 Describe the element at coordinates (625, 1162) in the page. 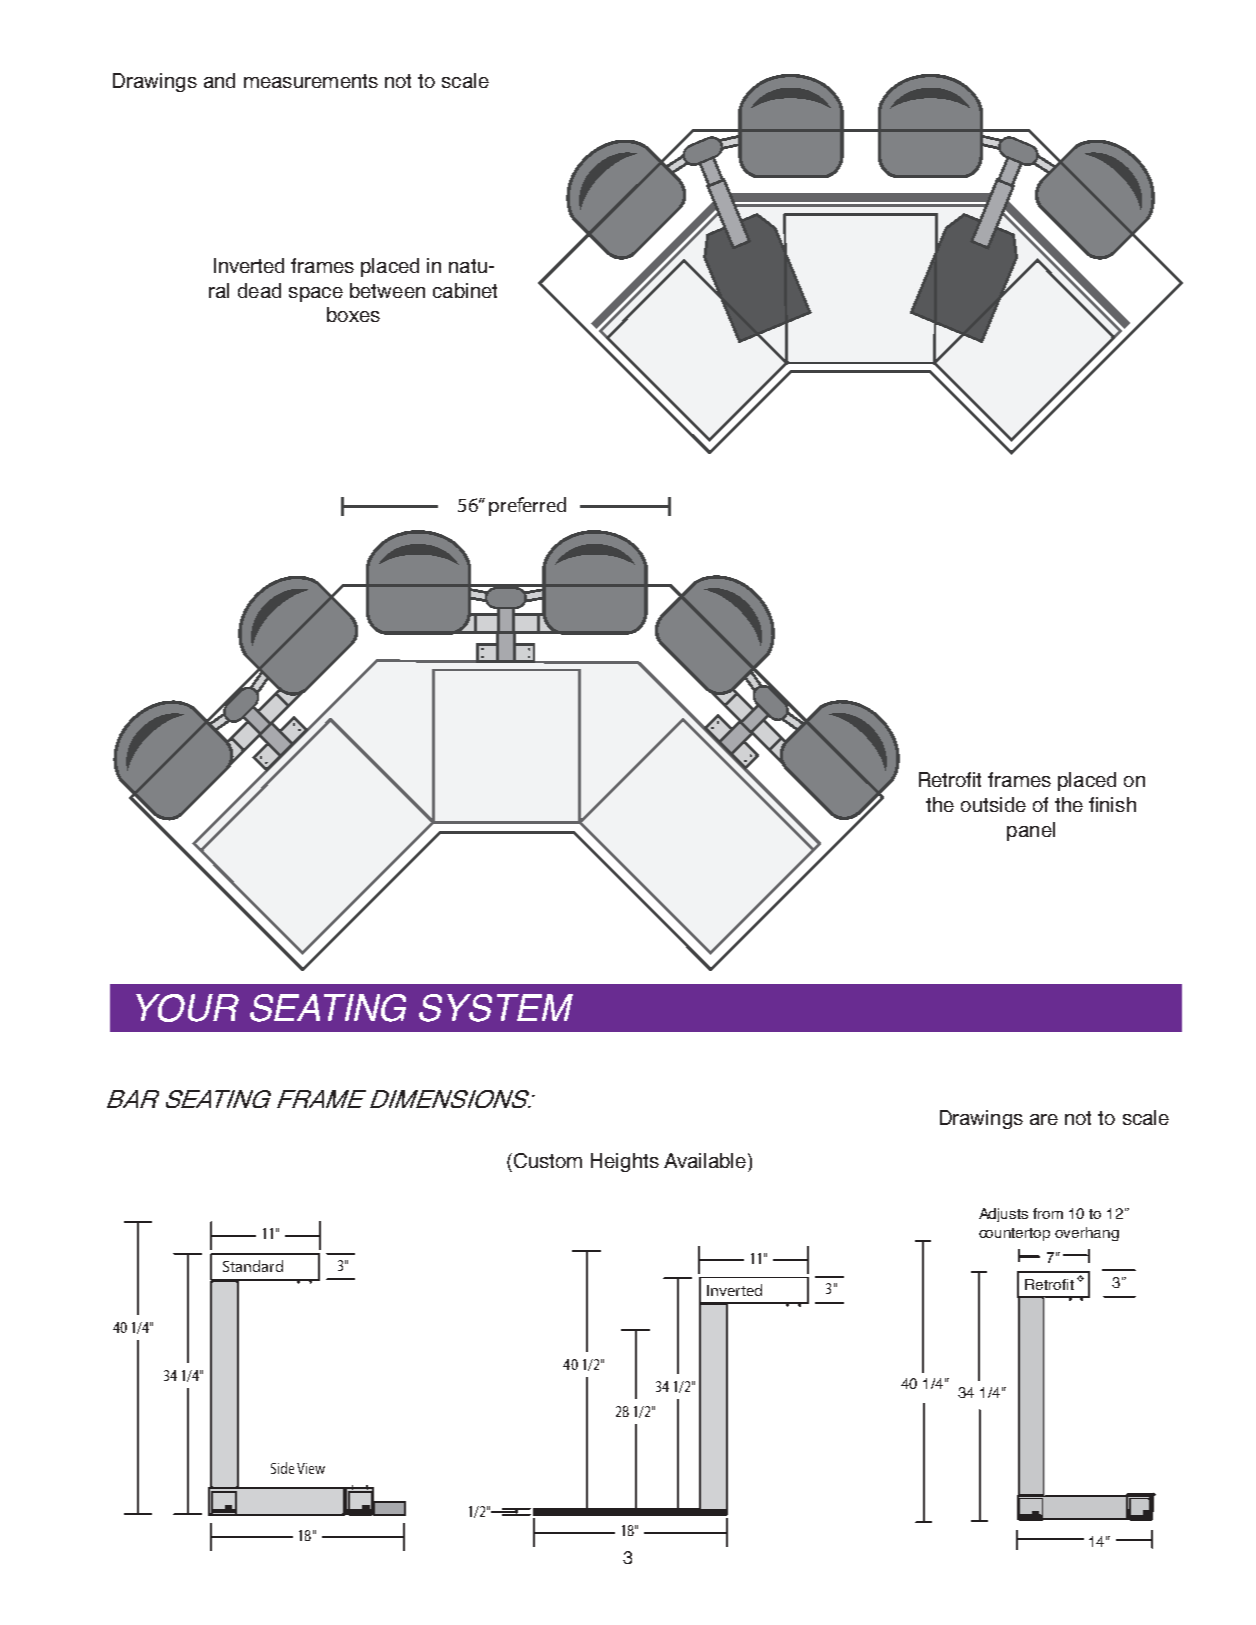

I see `Heights` at that location.
